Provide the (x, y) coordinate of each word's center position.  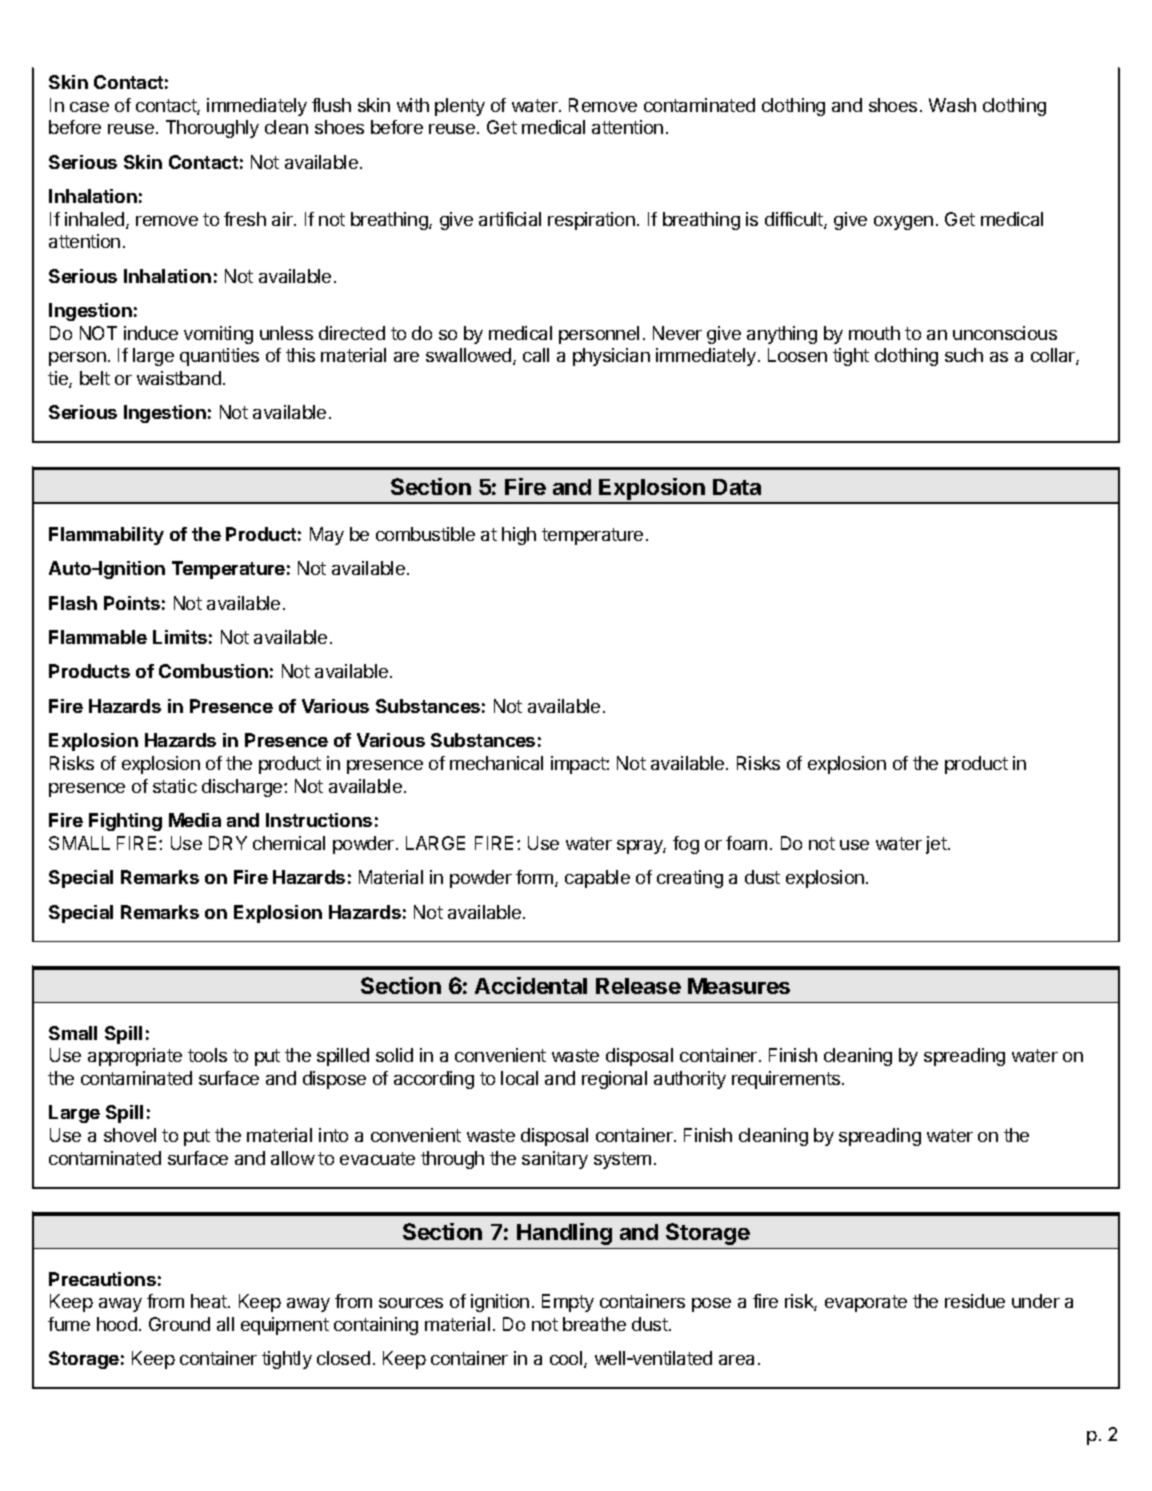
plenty (460, 107)
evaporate (866, 1303)
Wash (952, 105)
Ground (179, 1324)
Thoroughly (212, 129)
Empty (568, 1303)
